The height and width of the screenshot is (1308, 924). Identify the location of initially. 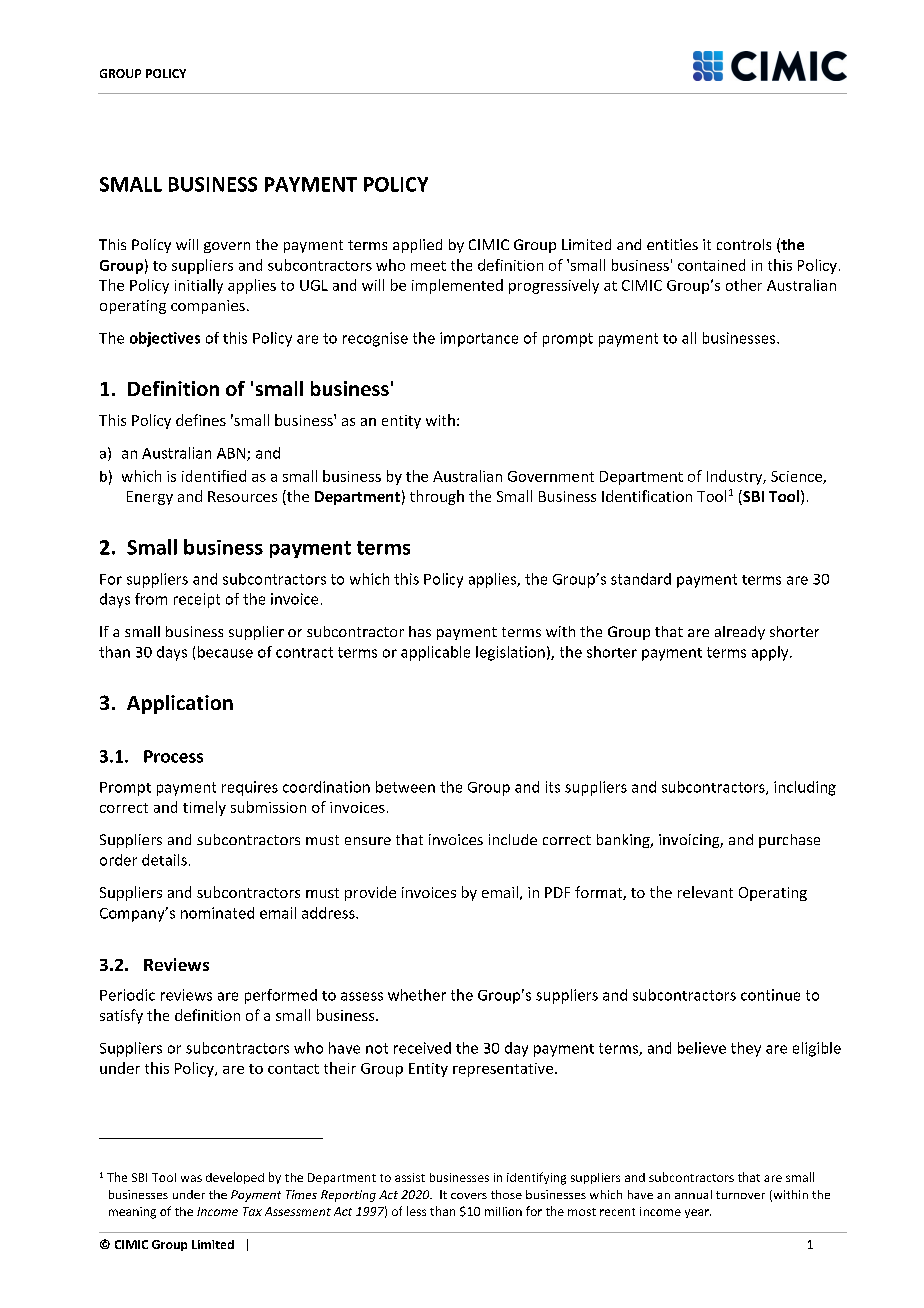
(199, 286).
